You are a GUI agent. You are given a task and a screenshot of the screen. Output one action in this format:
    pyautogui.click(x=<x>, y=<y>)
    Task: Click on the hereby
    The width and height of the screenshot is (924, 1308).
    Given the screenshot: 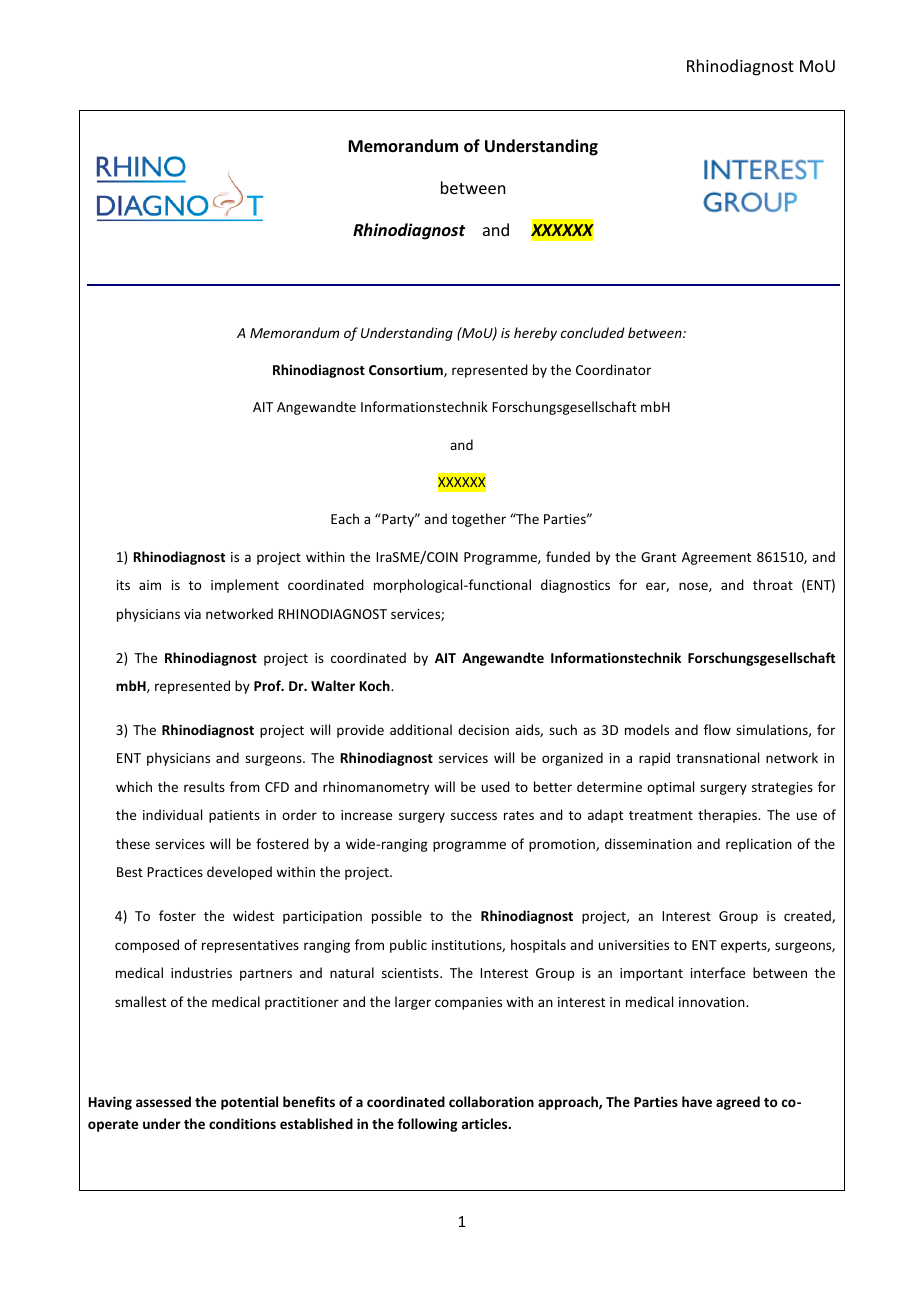 What is the action you would take?
    pyautogui.click(x=535, y=334)
